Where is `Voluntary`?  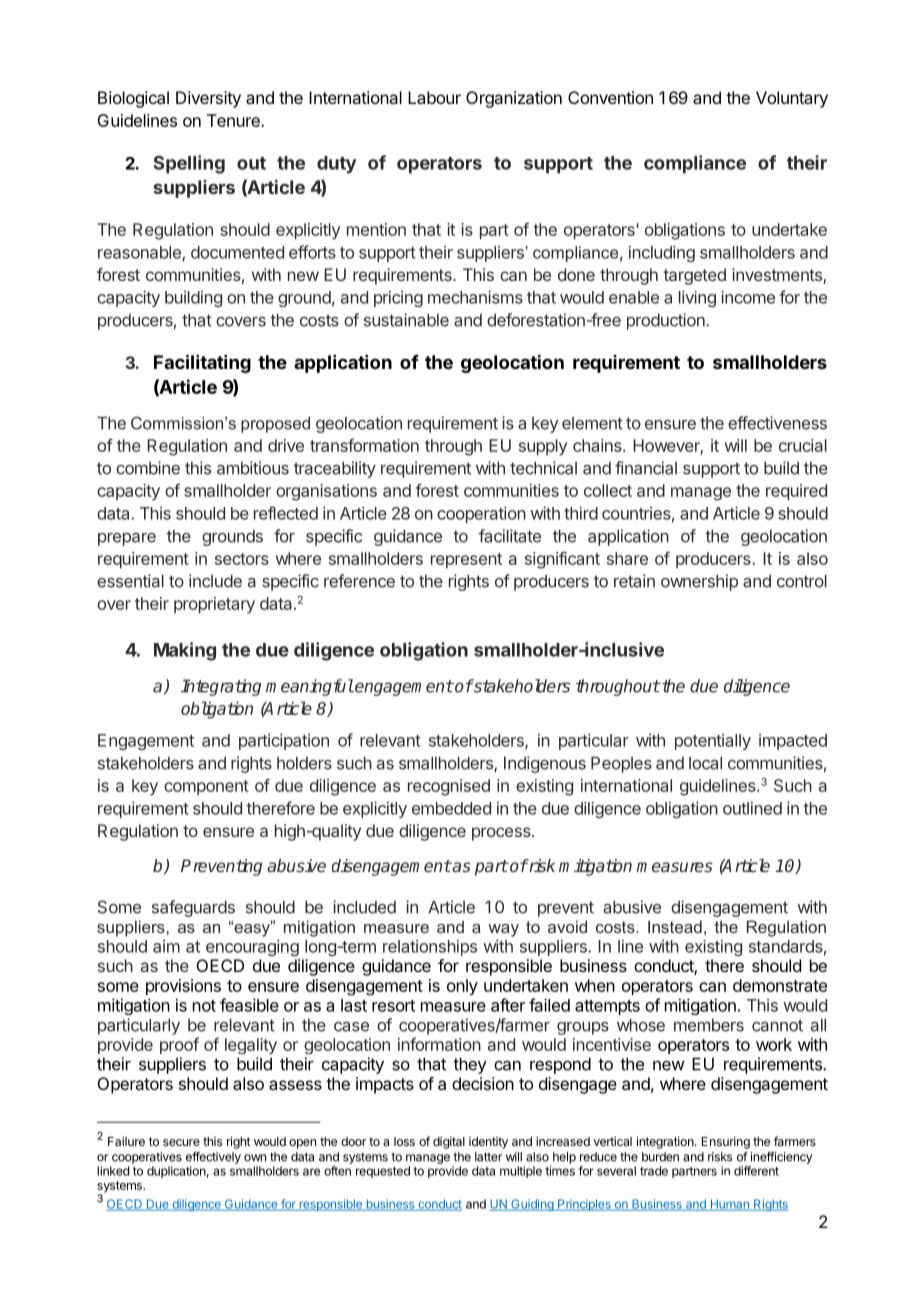
Voluntary is located at coordinates (792, 99).
